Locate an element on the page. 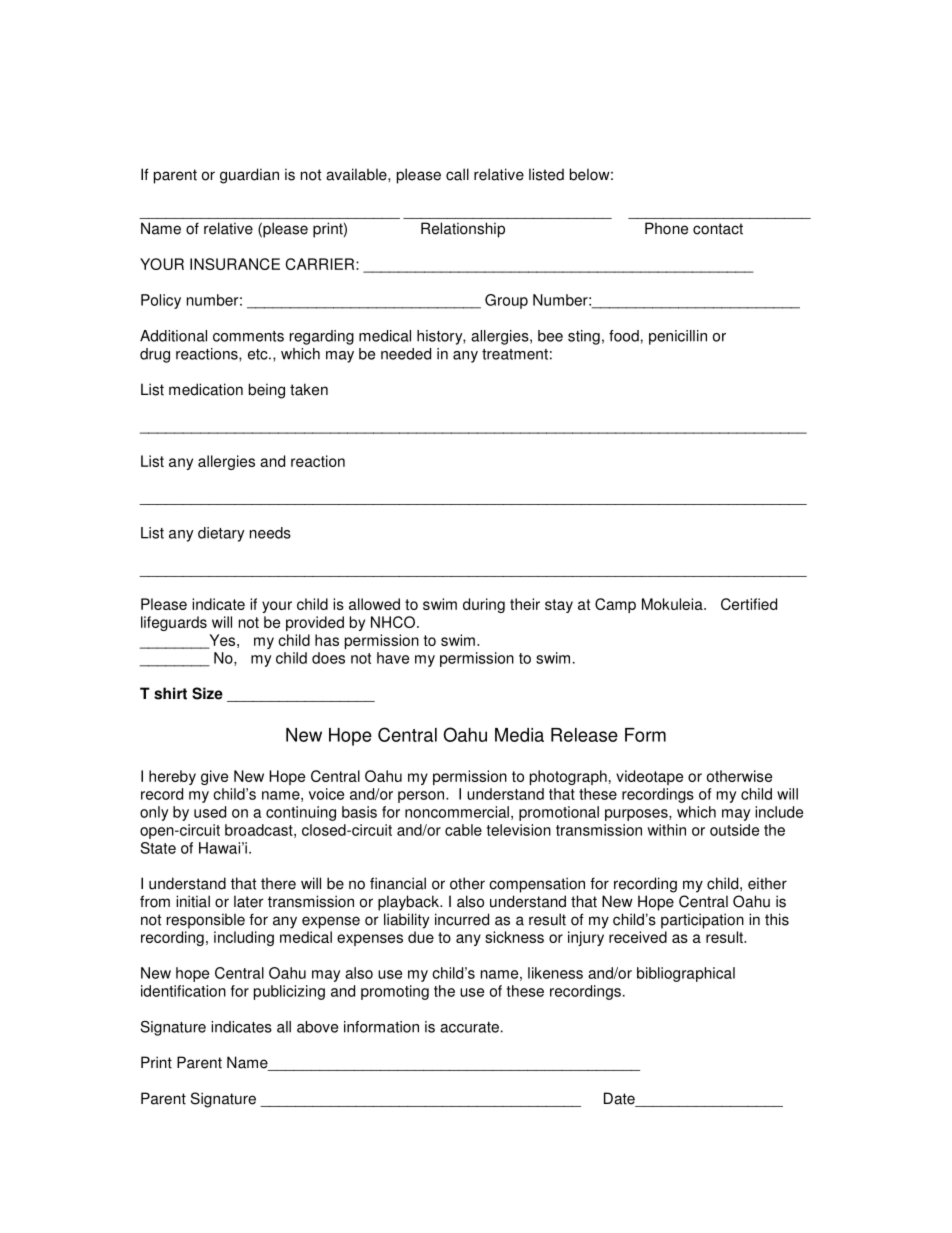 The height and width of the document is (1233, 952). guardian is located at coordinates (249, 176).
